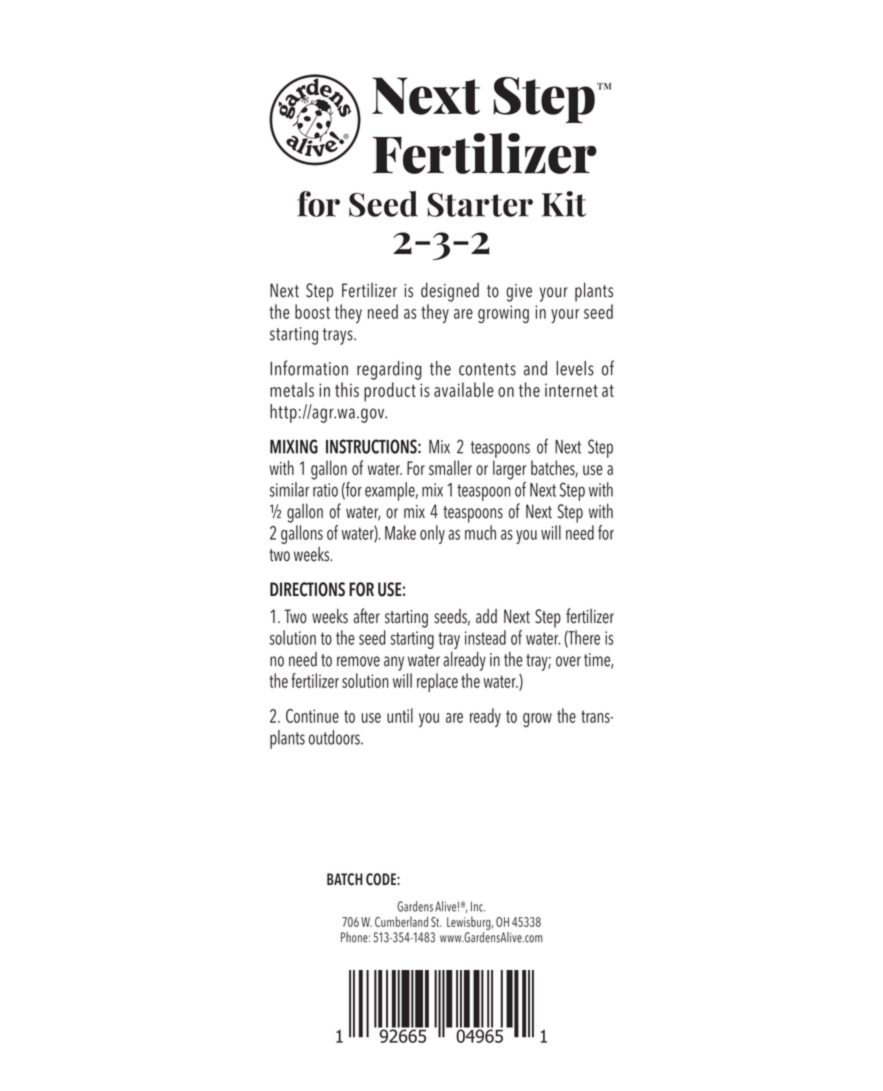 This screenshot has height=1091, width=883. Describe the element at coordinates (312, 716) in the screenshot. I see `Continue` at that location.
